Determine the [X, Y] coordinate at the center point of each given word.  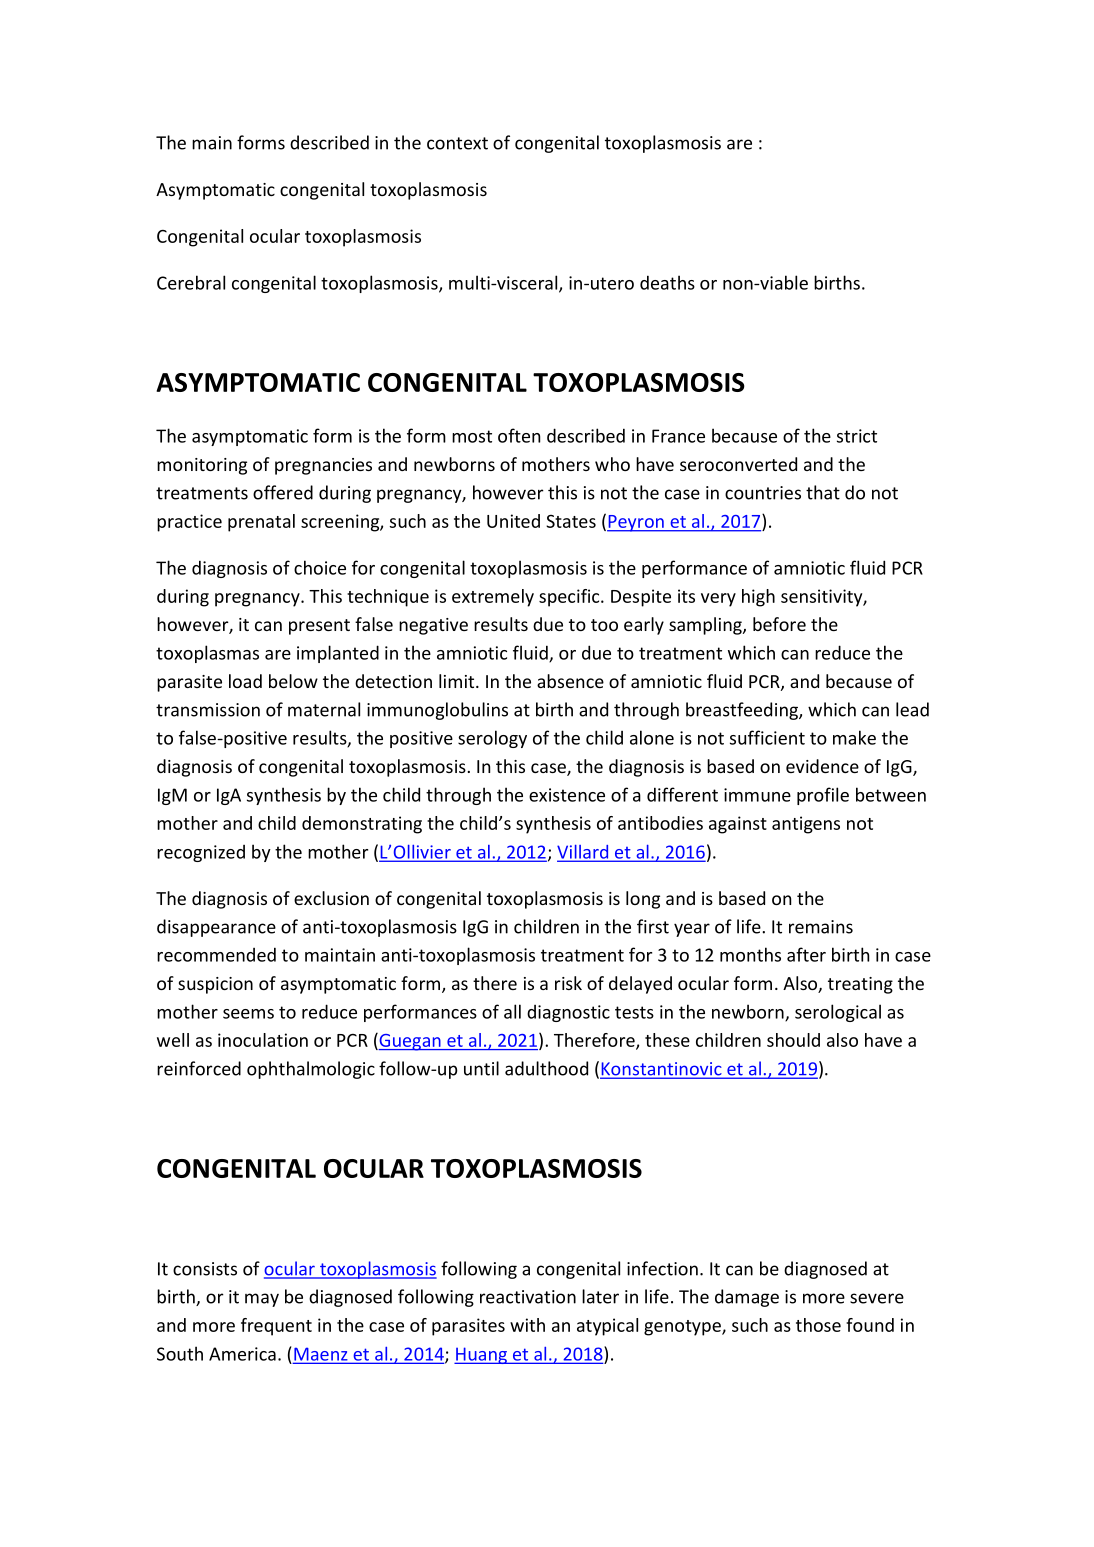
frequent [276, 1327]
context [457, 143]
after [806, 954]
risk [568, 983]
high [758, 598]
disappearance [216, 928]
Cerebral [191, 282]
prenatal [261, 523]
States [571, 521]
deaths [667, 282]
